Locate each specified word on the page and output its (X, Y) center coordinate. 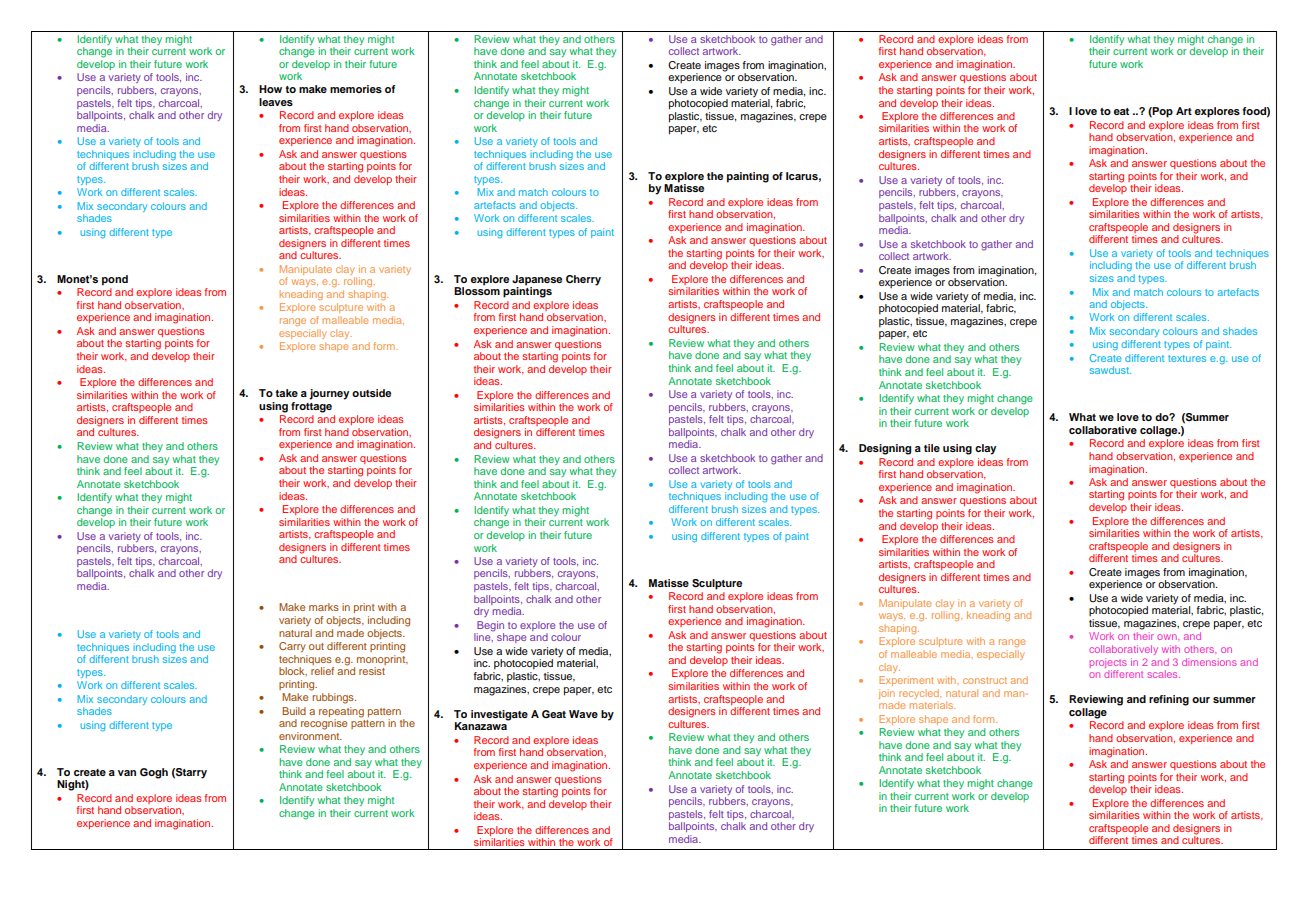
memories (356, 89)
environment (310, 734)
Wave (583, 714)
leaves (276, 102)
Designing (885, 449)
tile (932, 448)
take (286, 393)
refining (1169, 700)
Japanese (537, 281)
